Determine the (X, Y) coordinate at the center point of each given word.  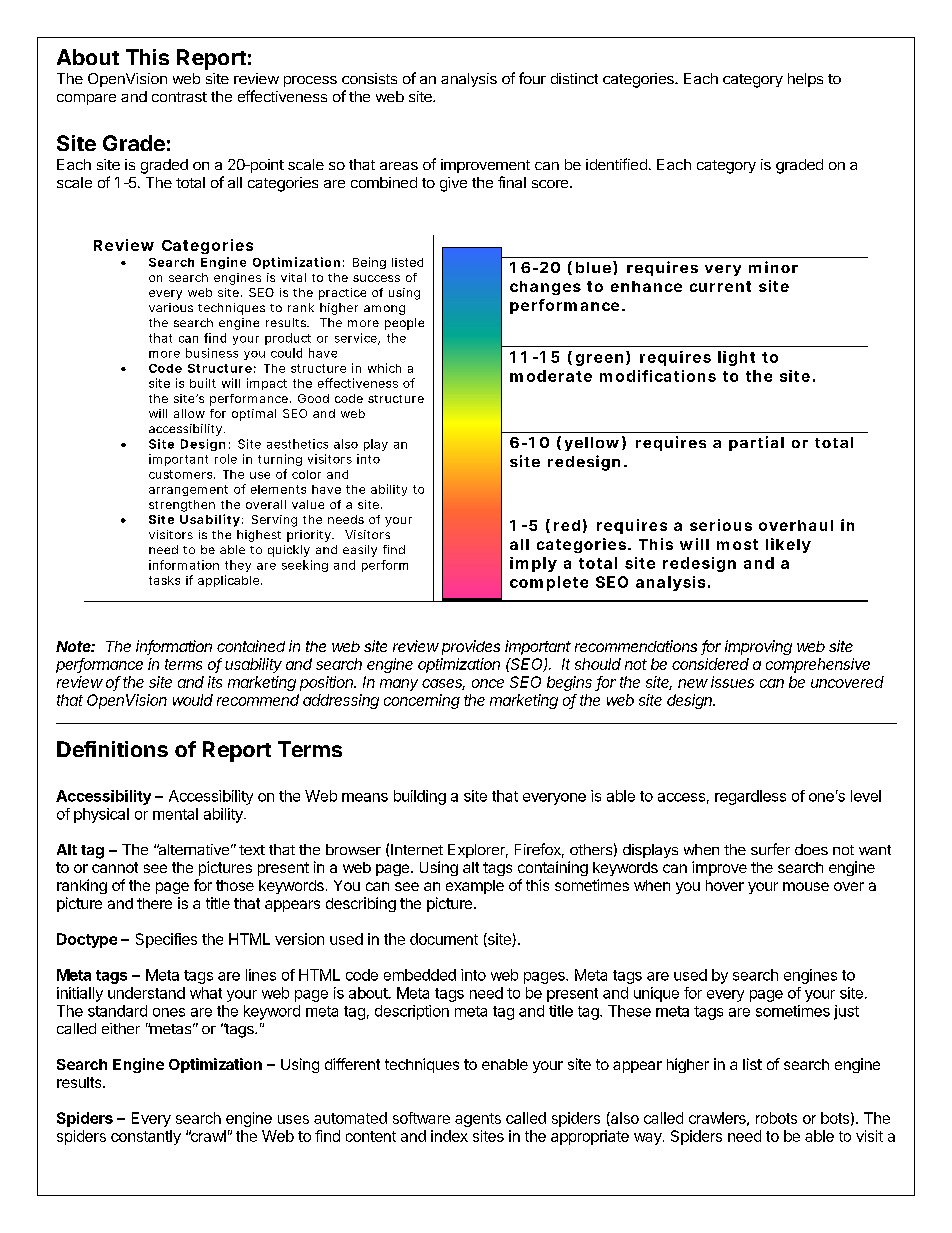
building (420, 797)
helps (805, 80)
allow (189, 413)
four (532, 78)
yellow (592, 444)
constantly (146, 1137)
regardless (750, 797)
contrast (179, 97)
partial (756, 443)
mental (175, 814)
